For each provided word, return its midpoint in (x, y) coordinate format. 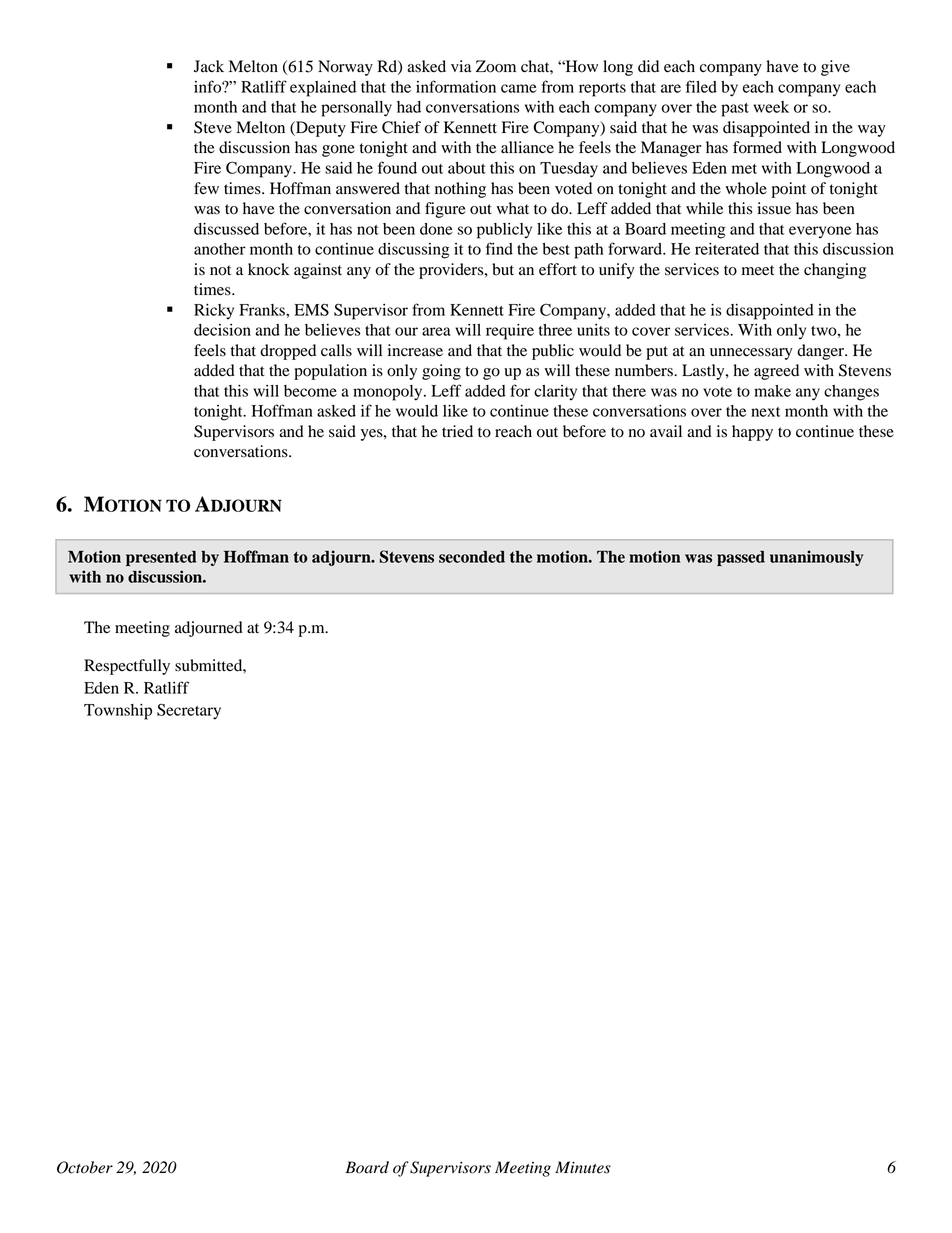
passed (741, 558)
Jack (209, 66)
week (771, 107)
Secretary (189, 712)
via (461, 66)
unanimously (816, 558)
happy (752, 433)
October (85, 1167)
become (310, 391)
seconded (472, 557)
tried (457, 431)
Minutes (583, 1167)
